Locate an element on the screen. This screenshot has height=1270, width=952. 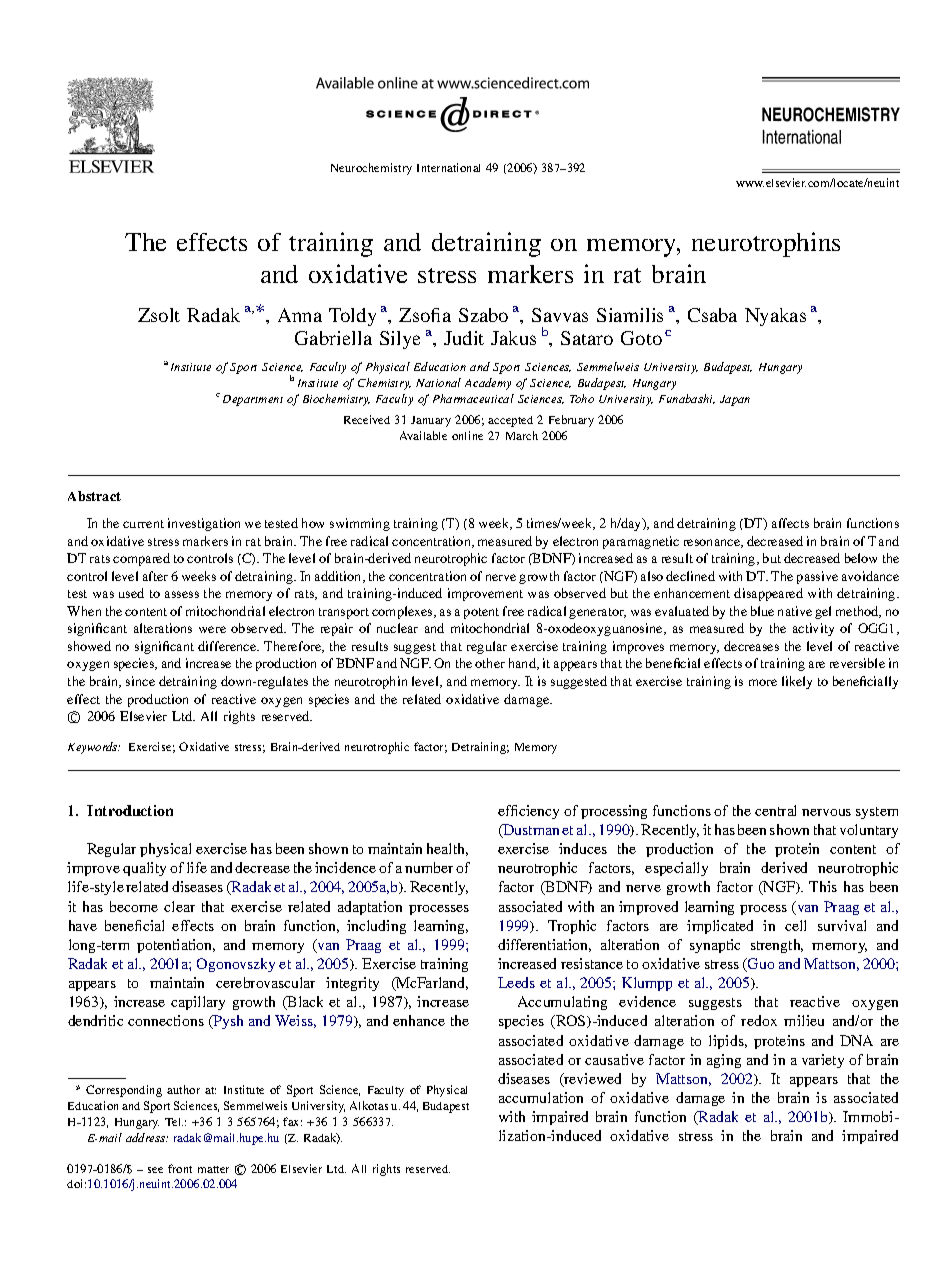
Szabo is located at coordinates (483, 315).
